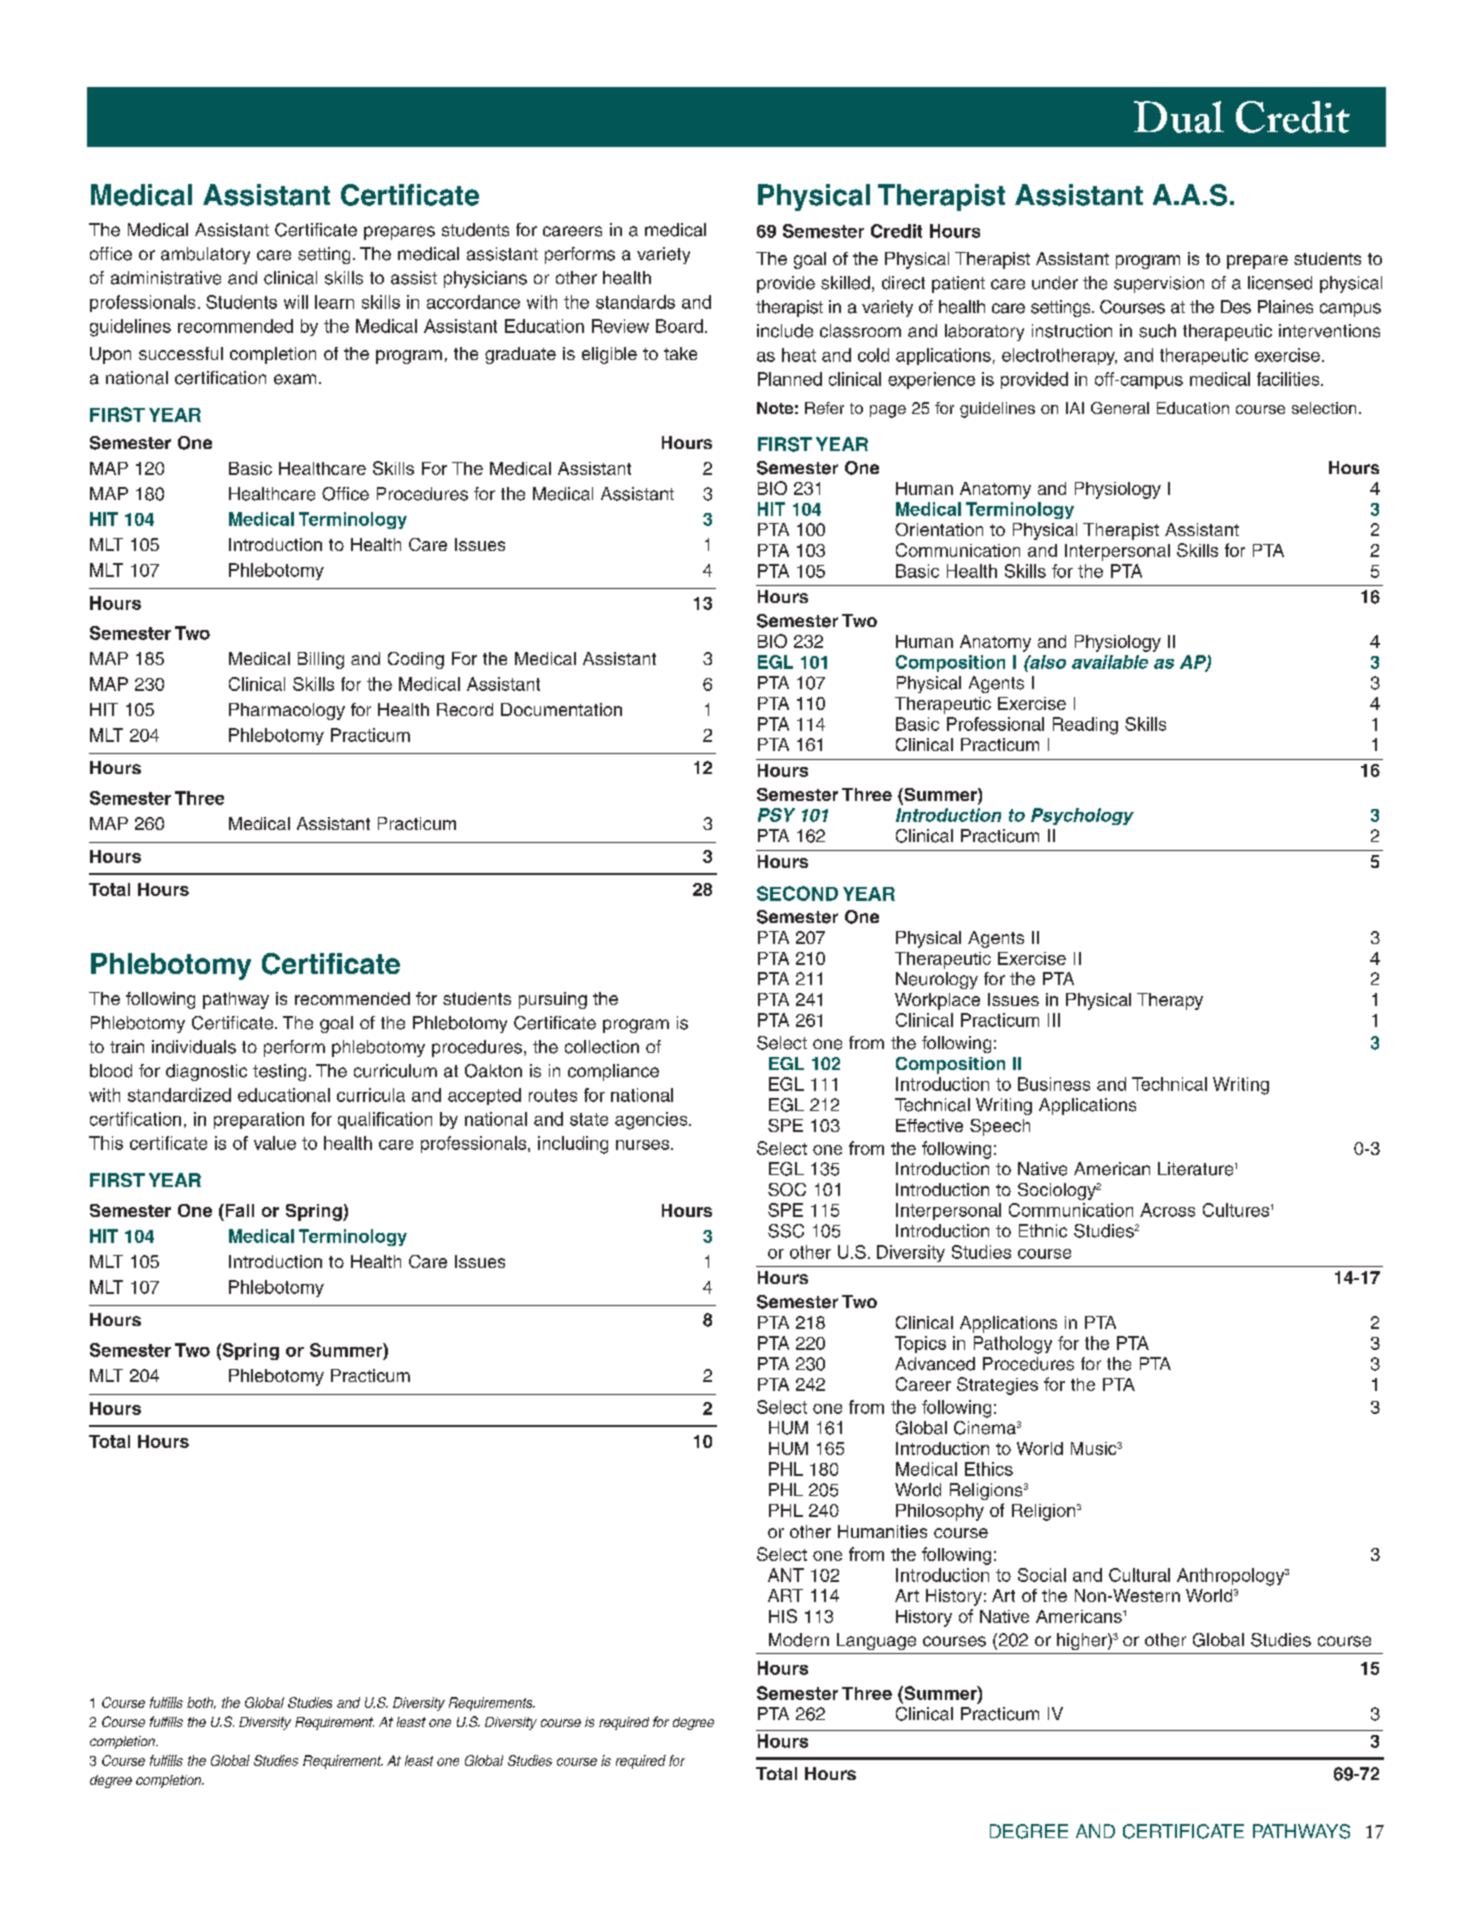  What do you see at coordinates (876, 1641) in the page?
I see `Language` at bounding box center [876, 1641].
